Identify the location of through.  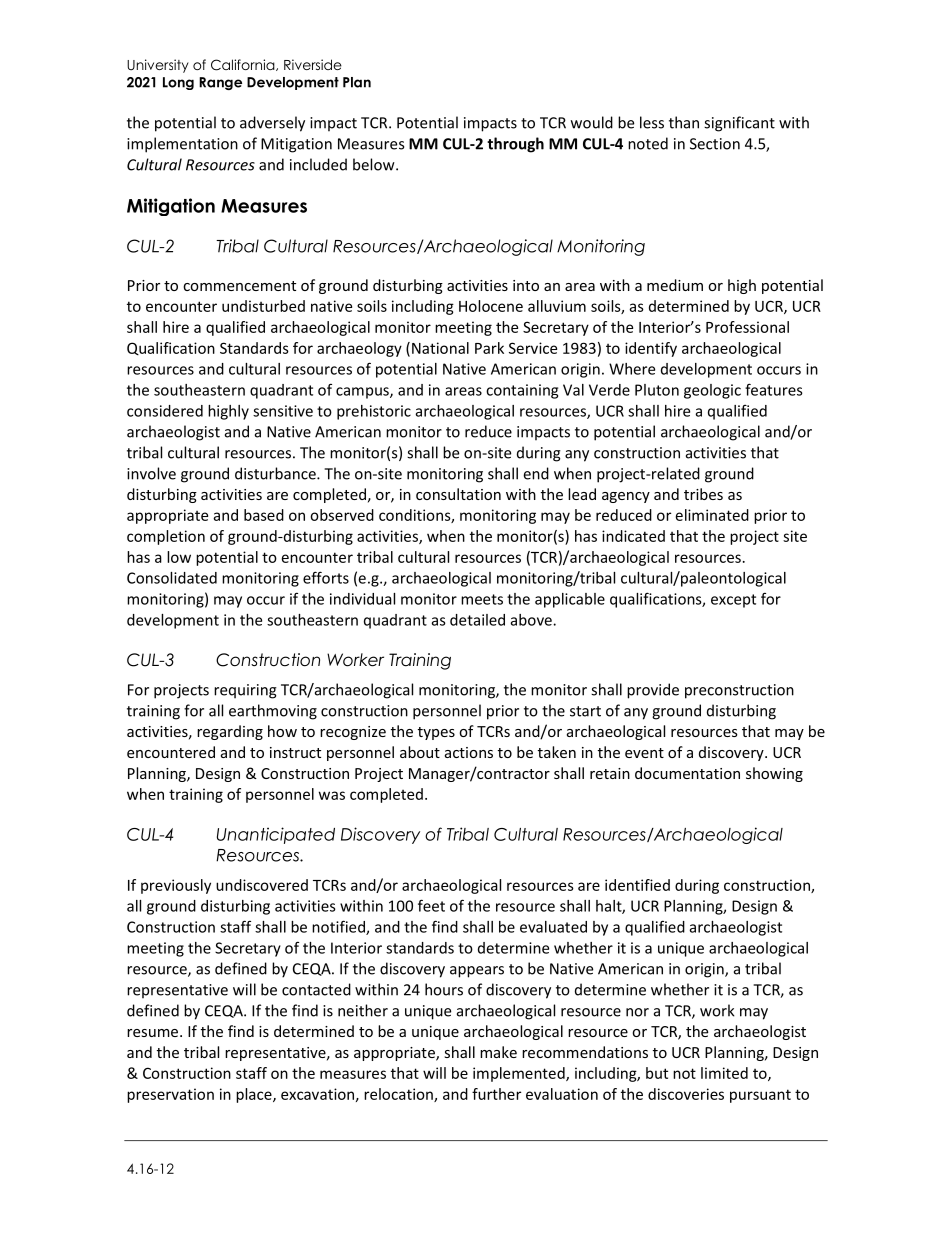
(515, 145).
